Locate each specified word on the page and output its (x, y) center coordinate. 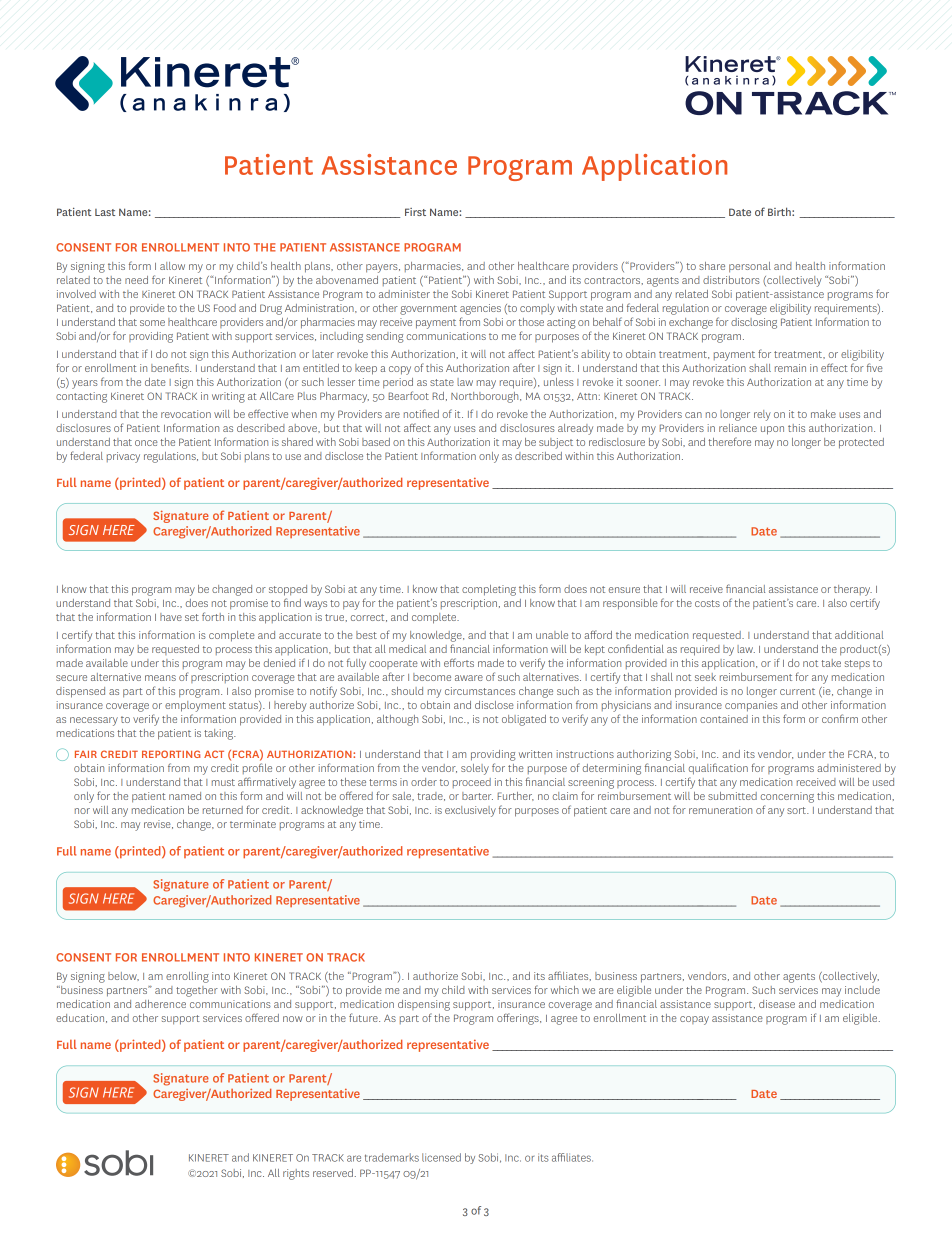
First (415, 212)
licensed (441, 1157)
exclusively (470, 811)
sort (797, 810)
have (171, 617)
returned (223, 810)
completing (489, 590)
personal (750, 267)
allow (172, 266)
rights (296, 1174)
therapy (853, 590)
